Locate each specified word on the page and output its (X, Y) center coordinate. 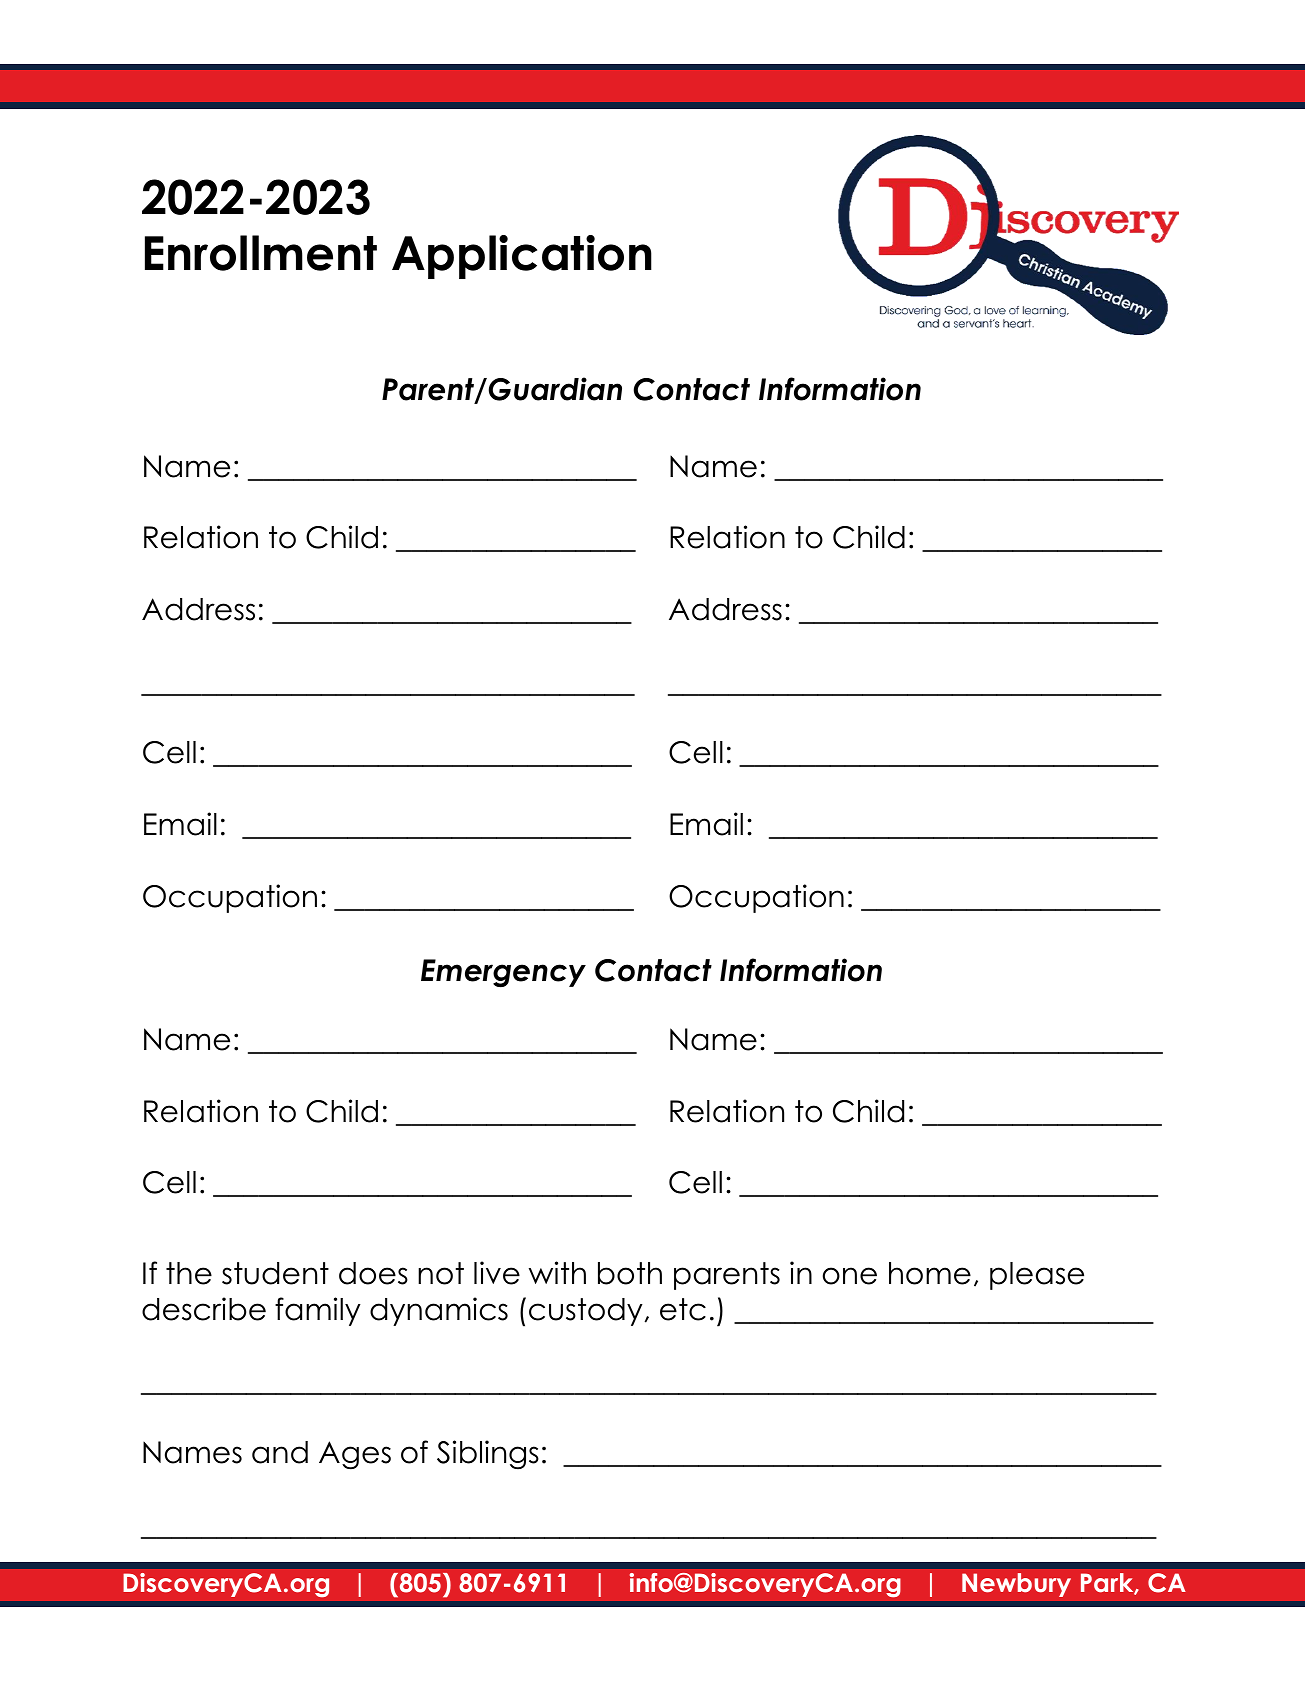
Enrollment (261, 253)
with (557, 1272)
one (850, 1276)
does (373, 1273)
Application (522, 257)
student (275, 1273)
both (630, 1273)
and (280, 1452)
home (930, 1273)
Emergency (503, 973)
